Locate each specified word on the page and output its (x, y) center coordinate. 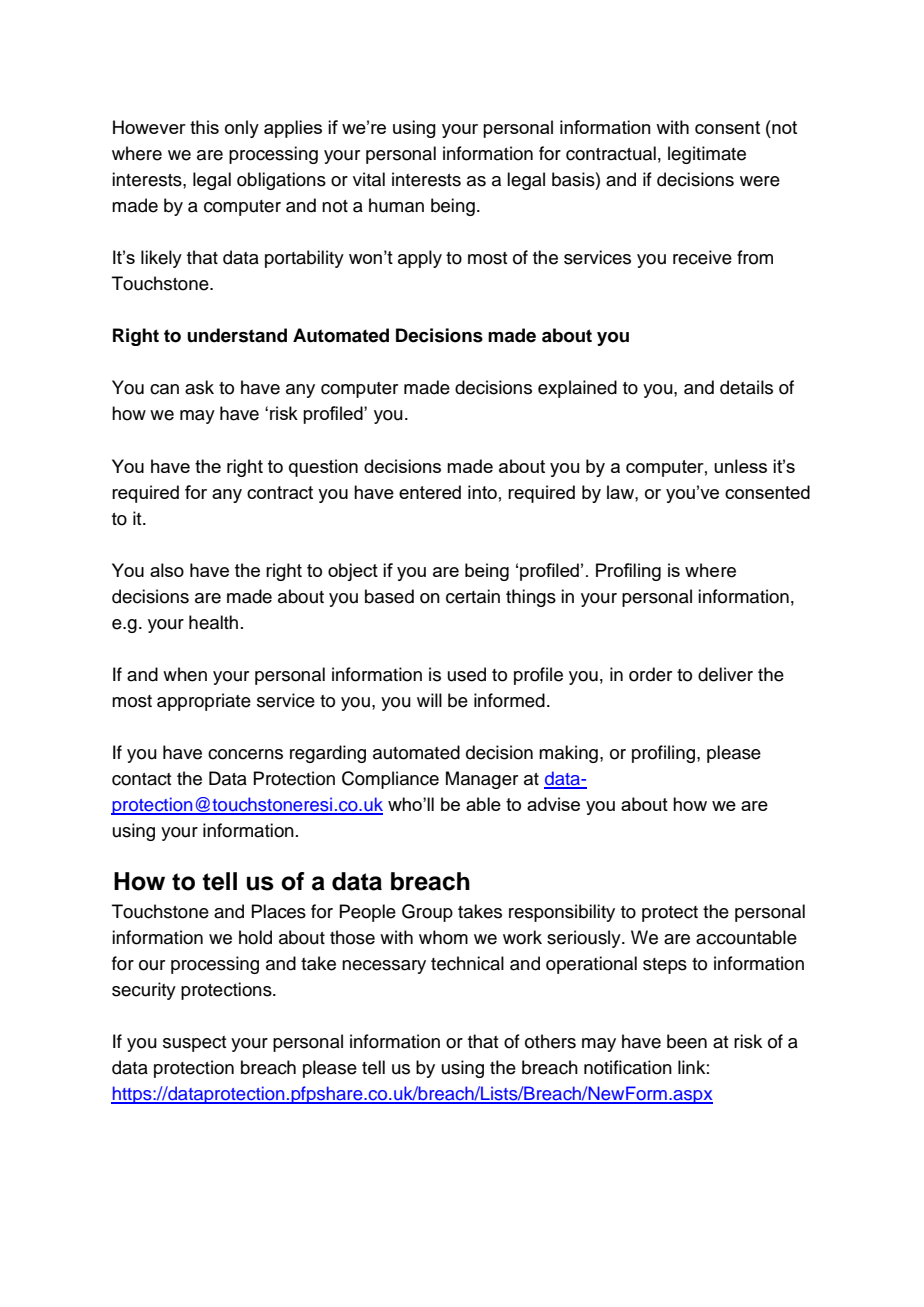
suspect (194, 1044)
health (213, 622)
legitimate (707, 155)
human (396, 205)
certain (473, 596)
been (687, 1041)
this (204, 127)
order (650, 674)
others (550, 1041)
